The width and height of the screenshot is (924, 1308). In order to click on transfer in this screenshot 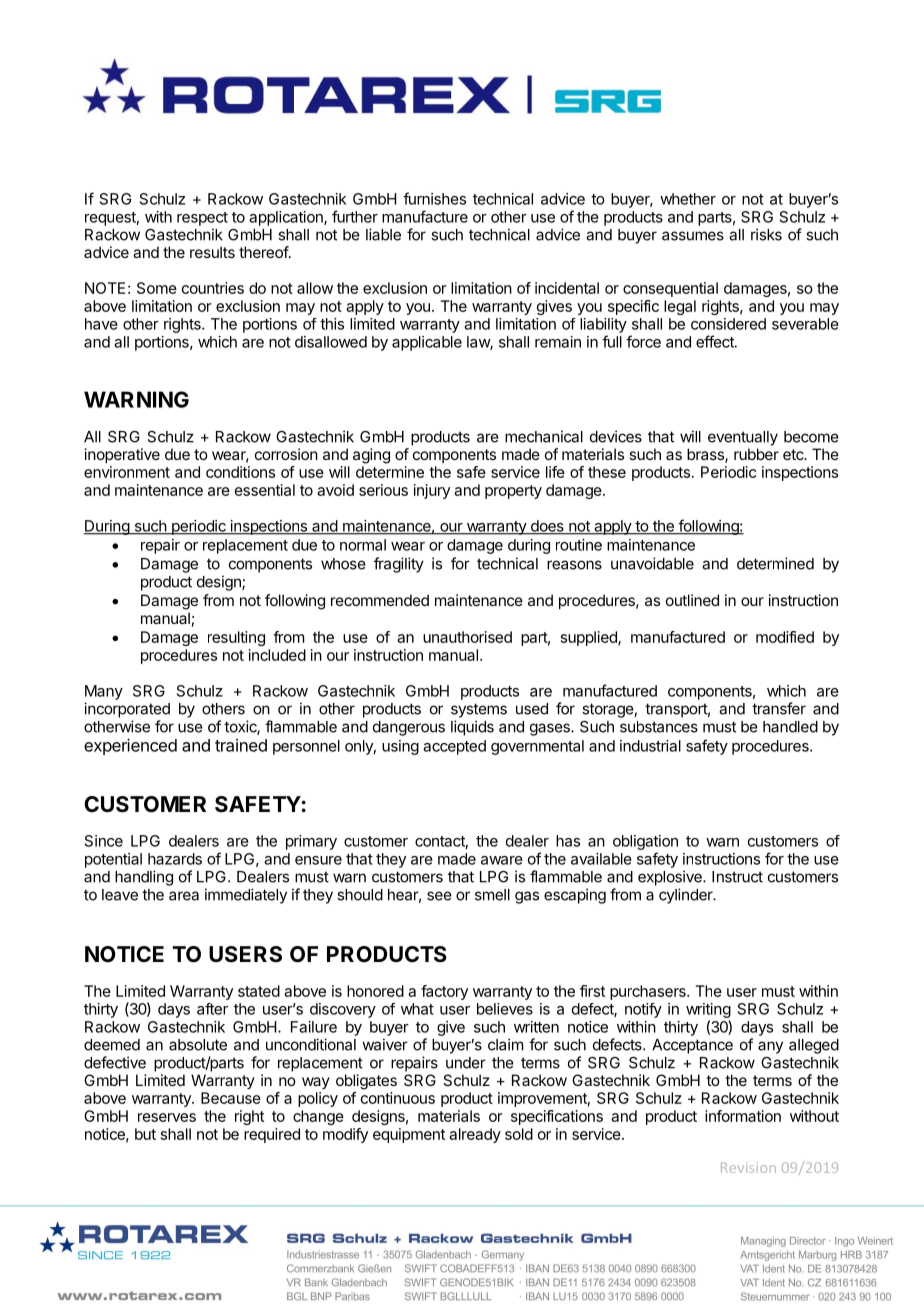, I will do `click(779, 708)`.
